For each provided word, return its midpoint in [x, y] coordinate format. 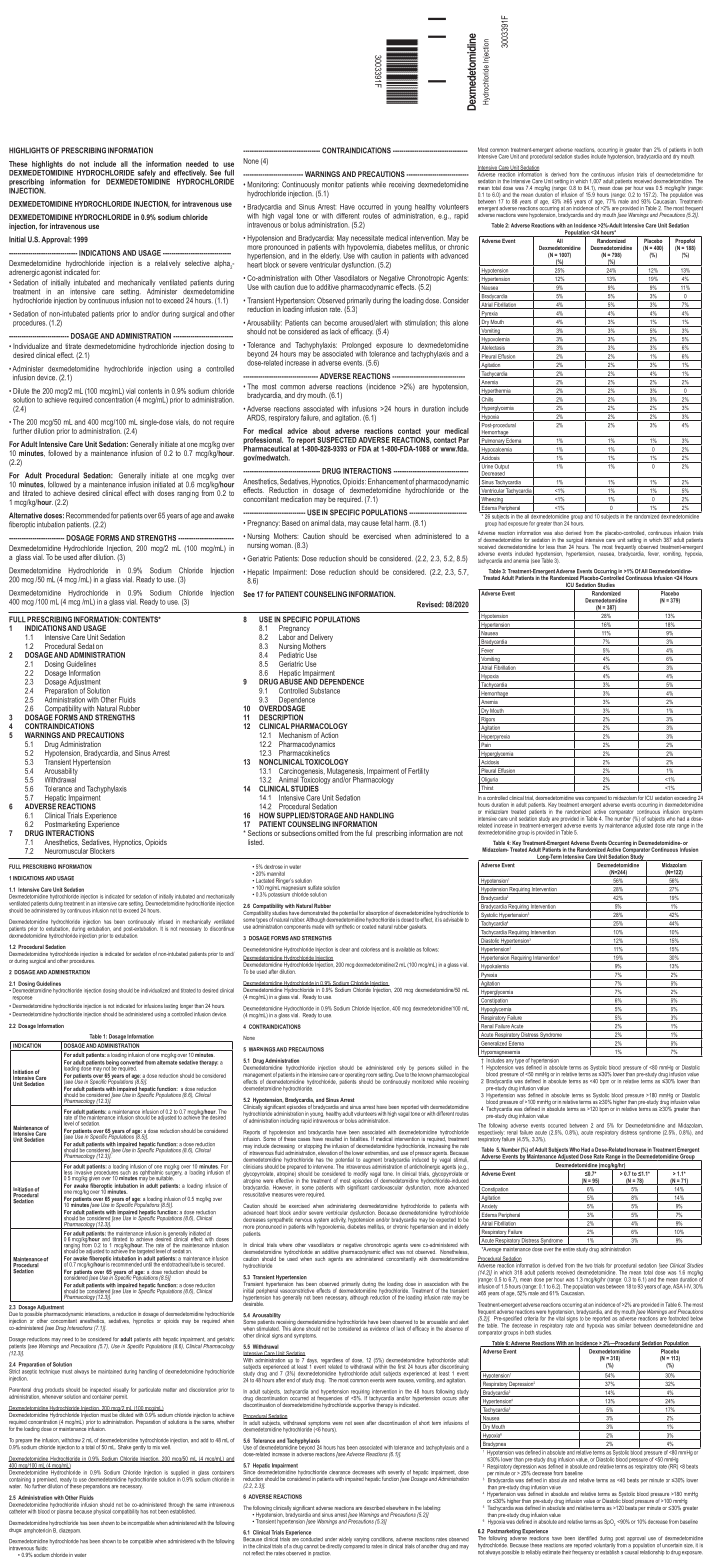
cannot [311, 1546]
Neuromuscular [66, 851]
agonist [51, 273]
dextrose [273, 867]
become [335, 323]
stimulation [421, 323]
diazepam [70, 1530]
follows [431, 949]
